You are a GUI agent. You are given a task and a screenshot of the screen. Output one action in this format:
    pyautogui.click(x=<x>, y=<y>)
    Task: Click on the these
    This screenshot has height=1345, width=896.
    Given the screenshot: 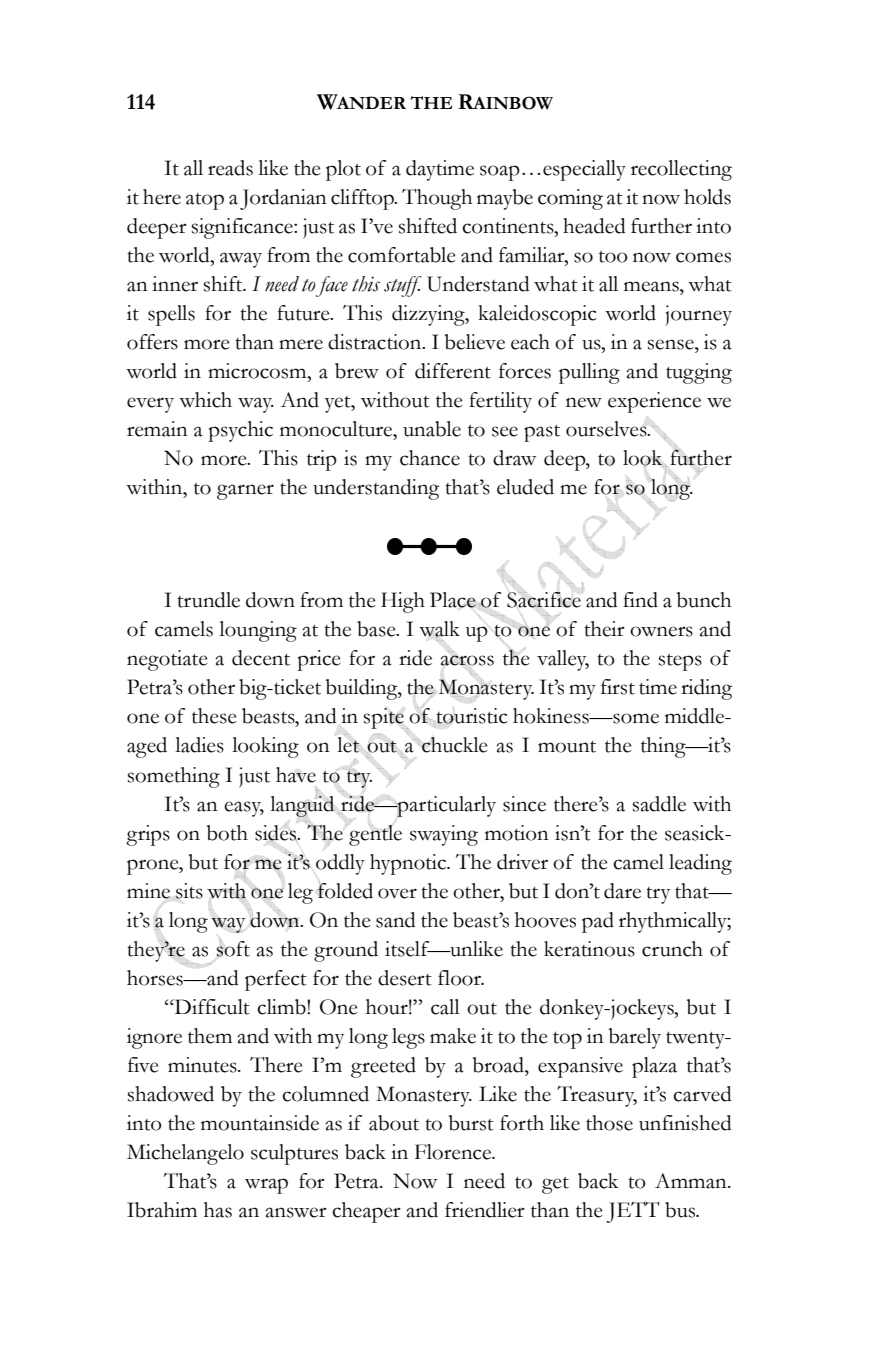 What is the action you would take?
    pyautogui.click(x=214, y=716)
